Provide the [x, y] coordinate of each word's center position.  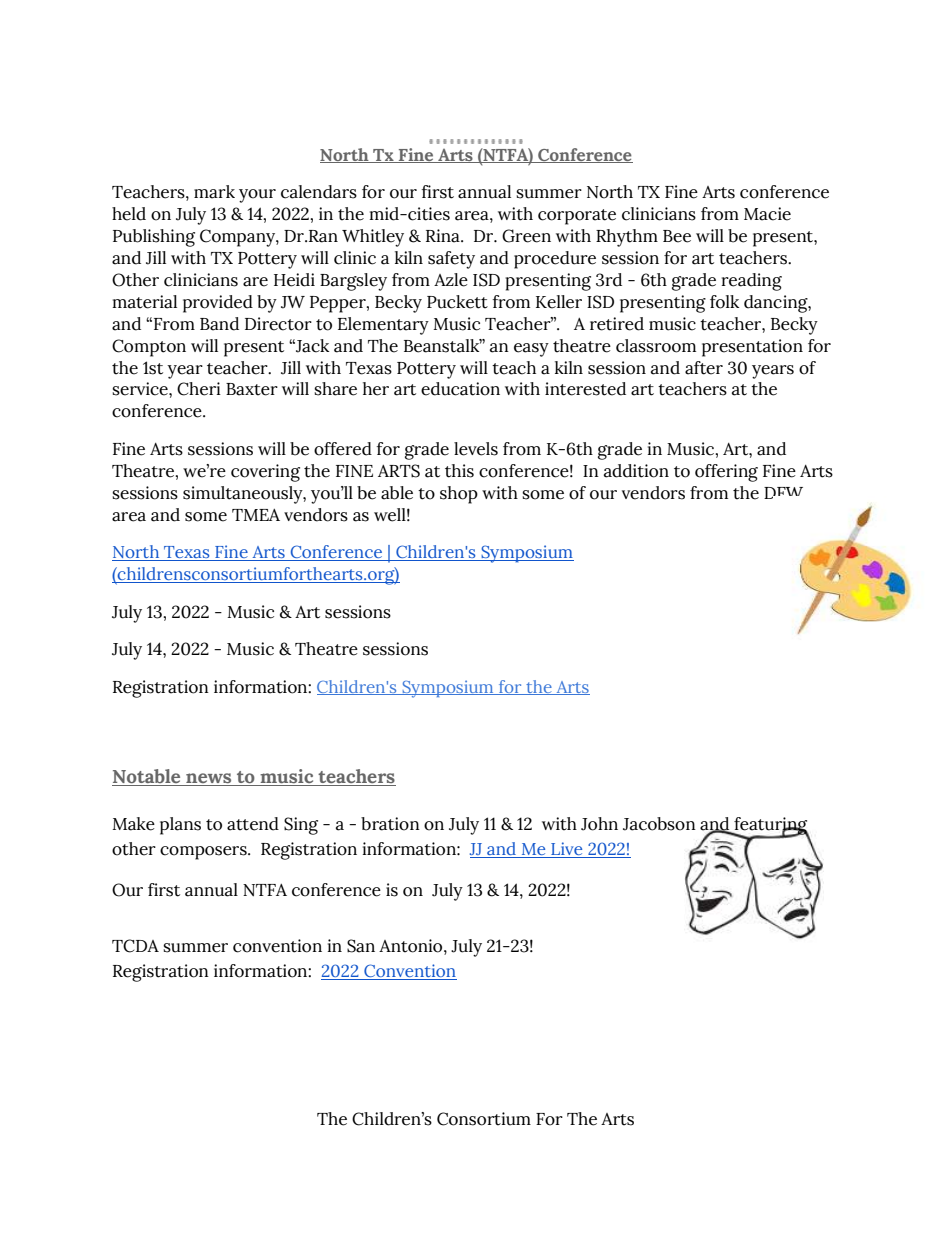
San [361, 946]
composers [204, 853]
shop [459, 495]
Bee [677, 236]
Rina [444, 236]
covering [265, 473]
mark [214, 192]
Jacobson [659, 824]
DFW [783, 493]
